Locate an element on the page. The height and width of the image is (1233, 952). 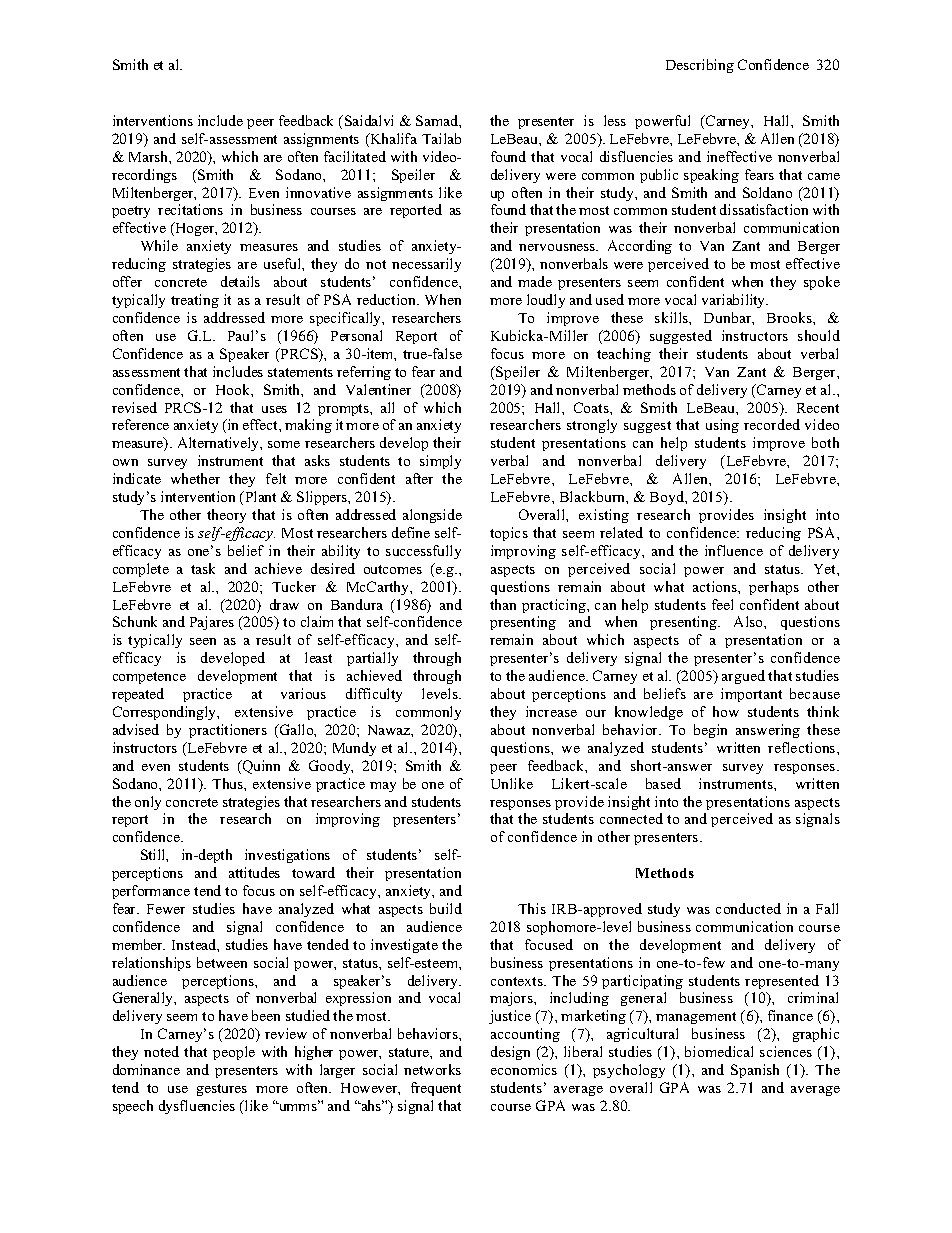
using is located at coordinates (722, 426).
